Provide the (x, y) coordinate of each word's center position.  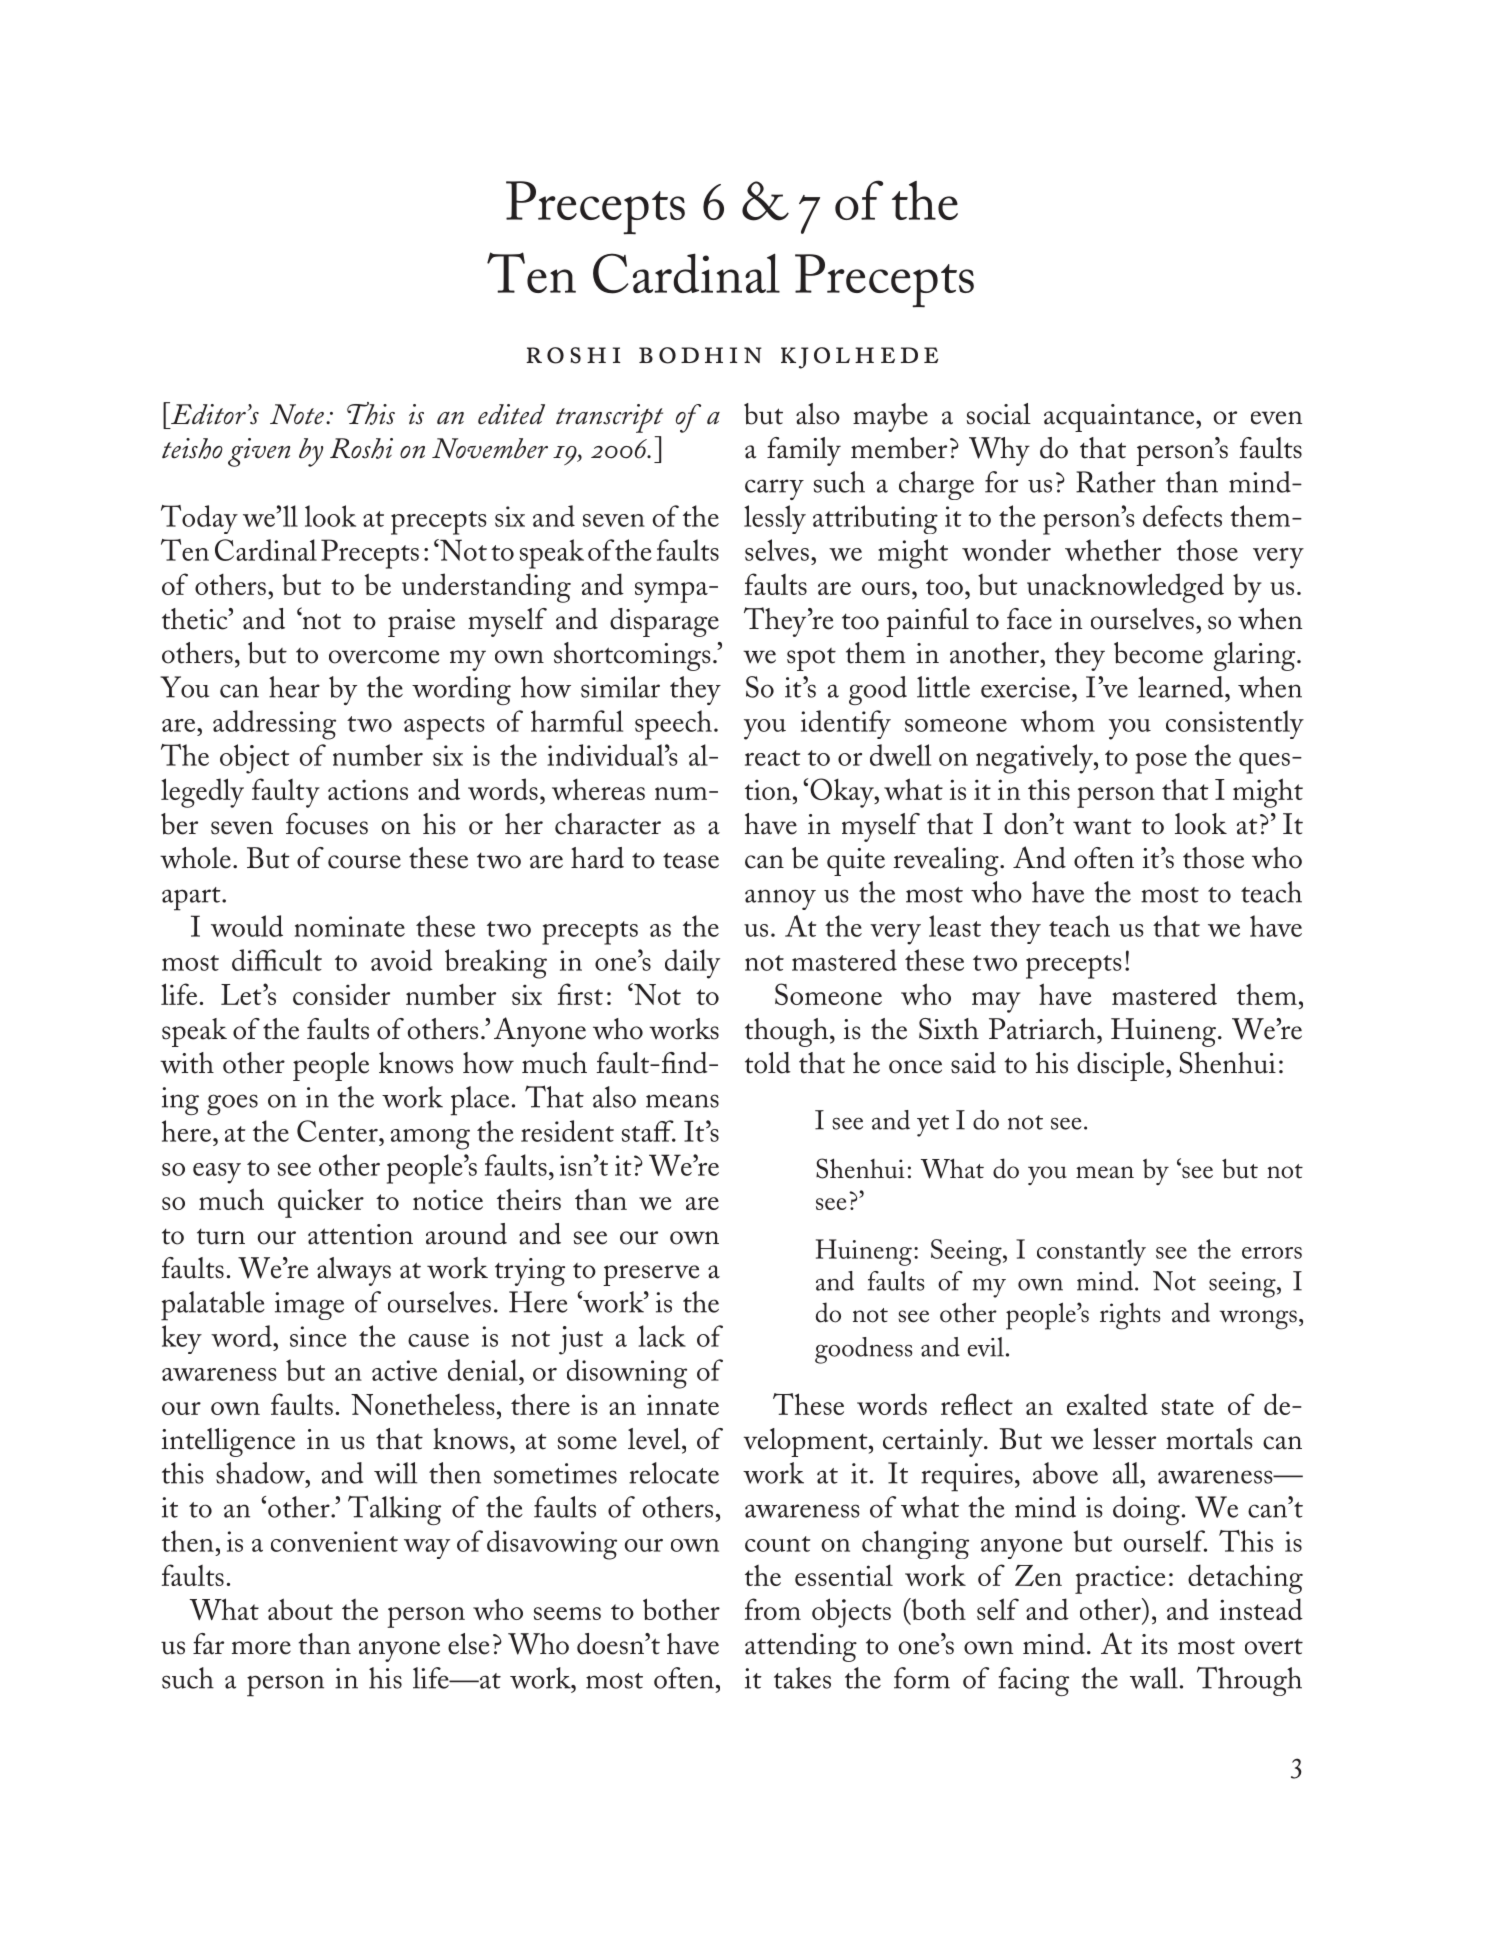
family (804, 451)
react (772, 758)
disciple (1122, 1066)
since (318, 1336)
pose (1161, 763)
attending (801, 1647)
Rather (1116, 482)
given (259, 452)
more (261, 1648)
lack (662, 1336)
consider (341, 994)
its (1154, 1644)
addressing (274, 725)
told (767, 1063)
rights (1130, 1316)
